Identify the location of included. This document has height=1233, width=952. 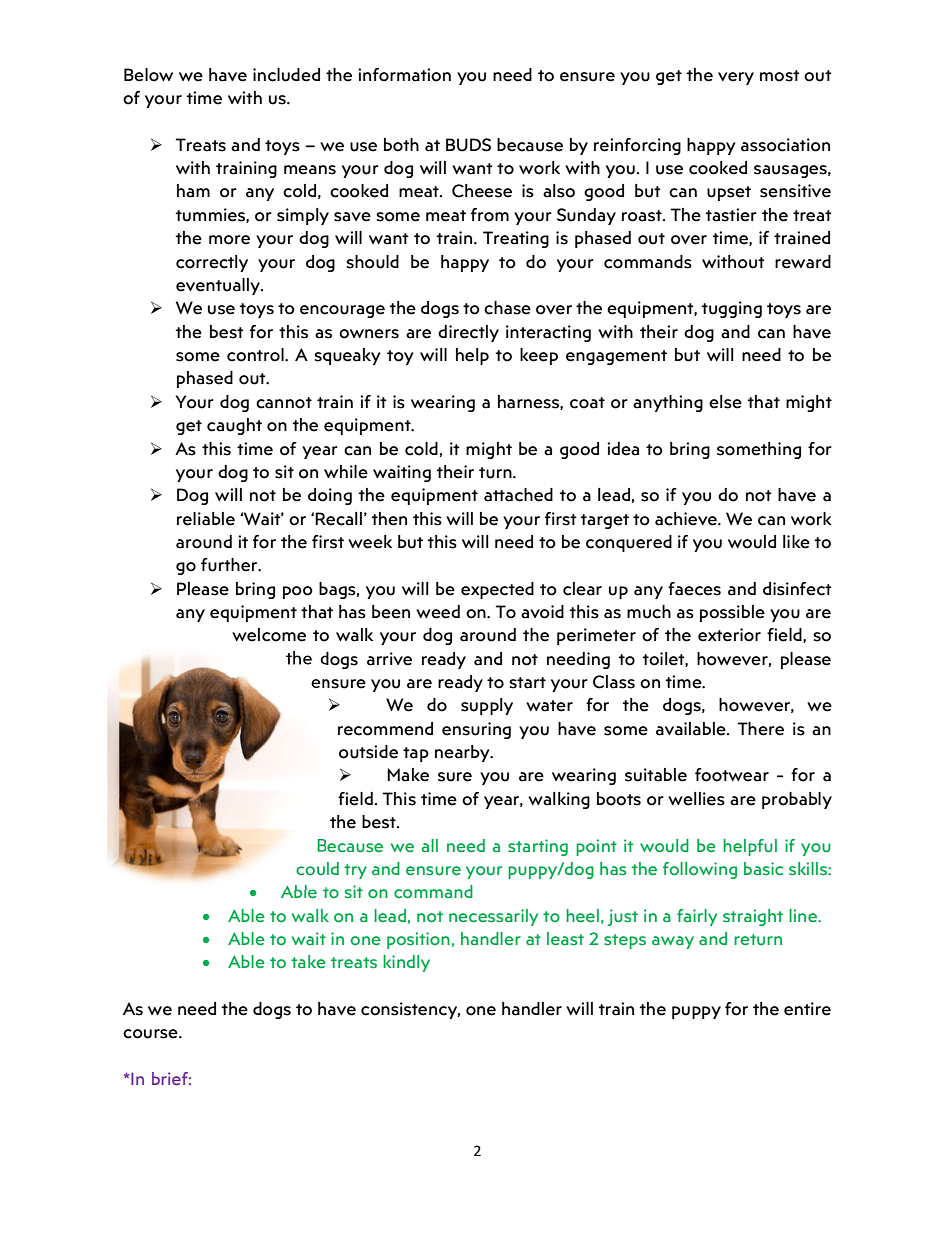
(286, 75).
